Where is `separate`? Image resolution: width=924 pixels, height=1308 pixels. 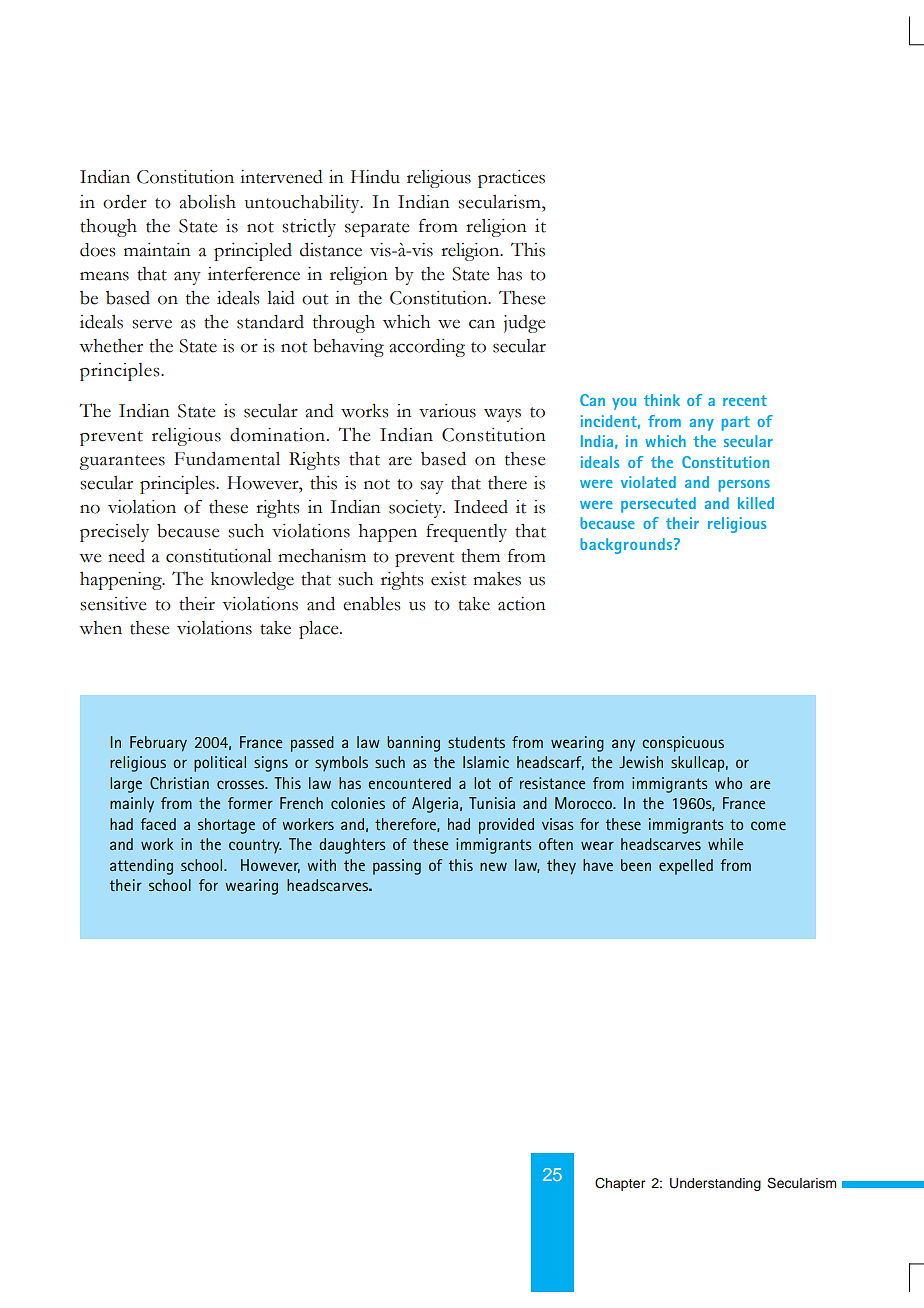 separate is located at coordinates (377, 229).
